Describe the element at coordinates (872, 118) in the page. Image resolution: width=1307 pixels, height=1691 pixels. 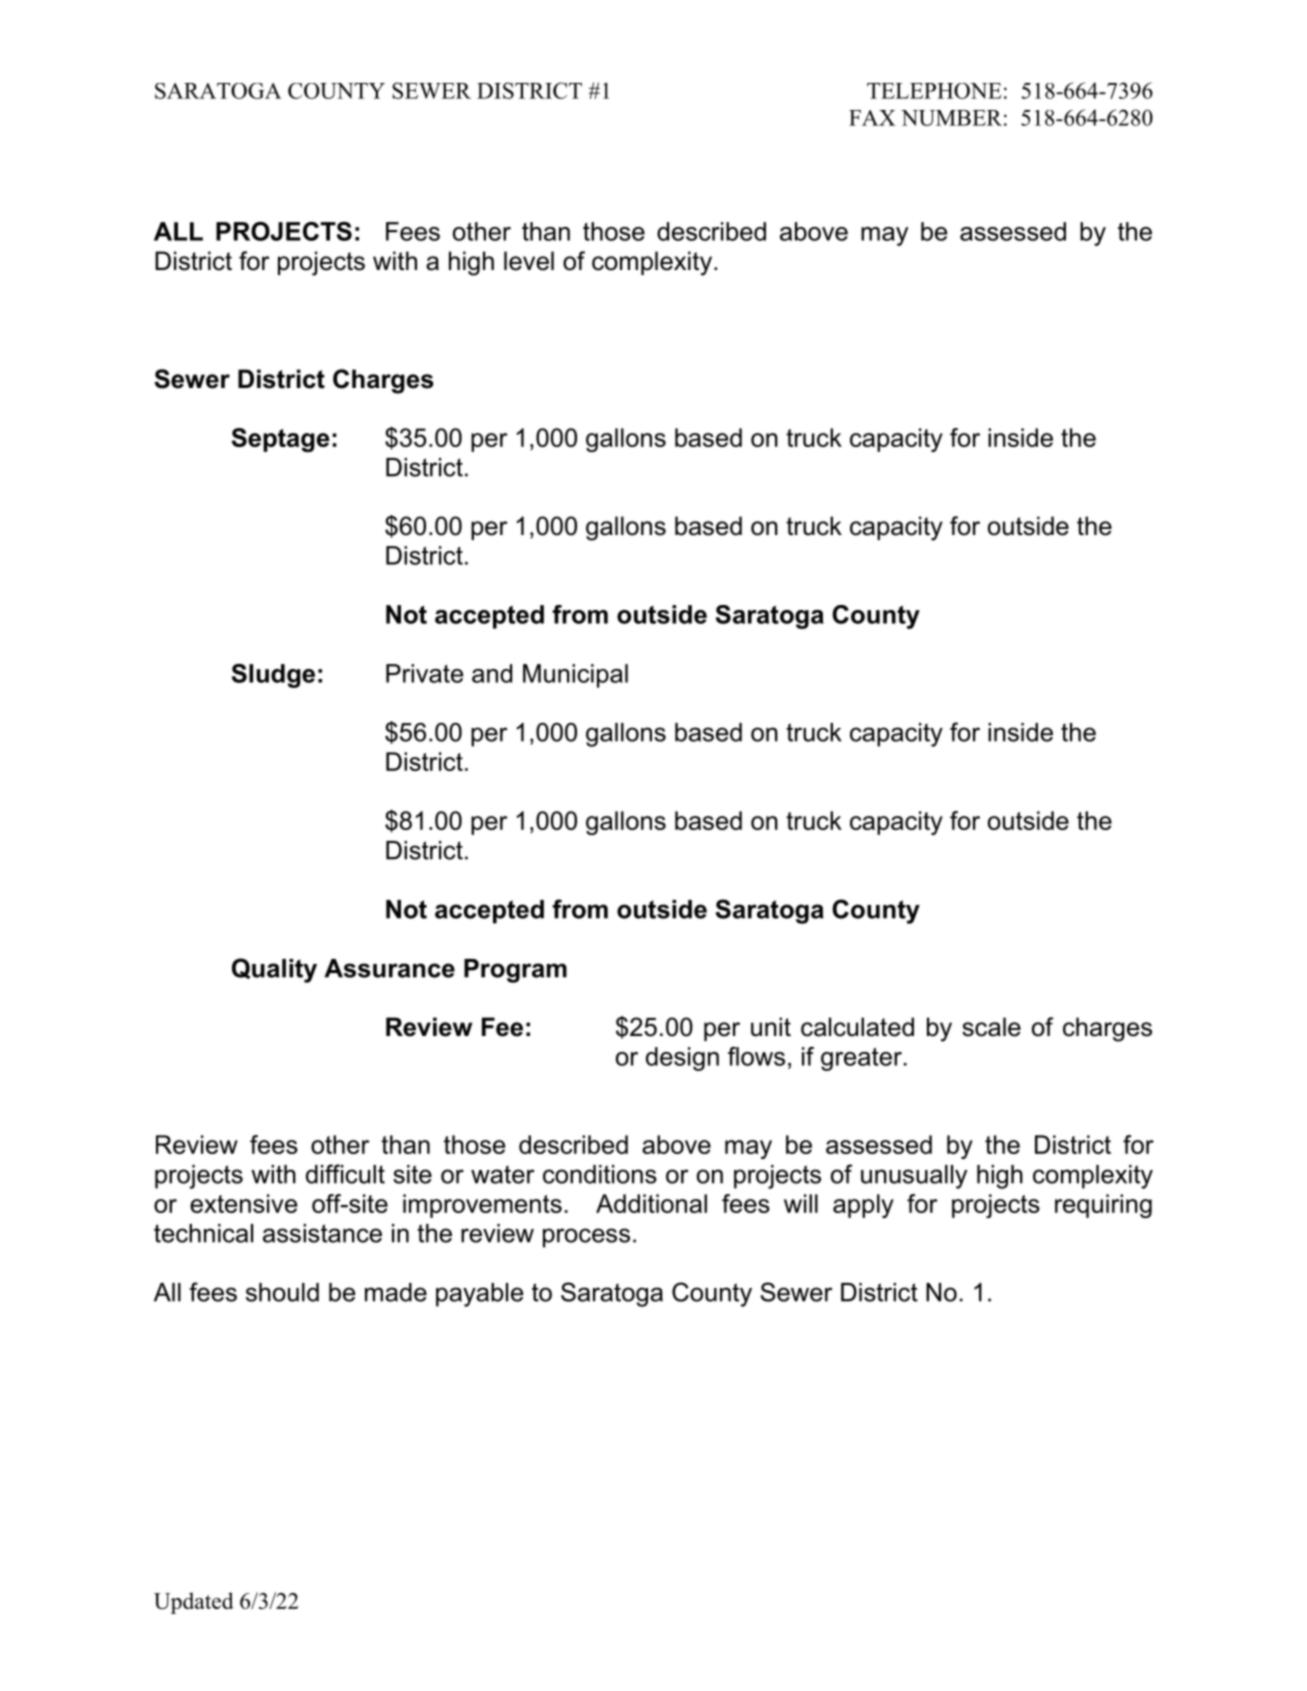
I see `FAX` at that location.
